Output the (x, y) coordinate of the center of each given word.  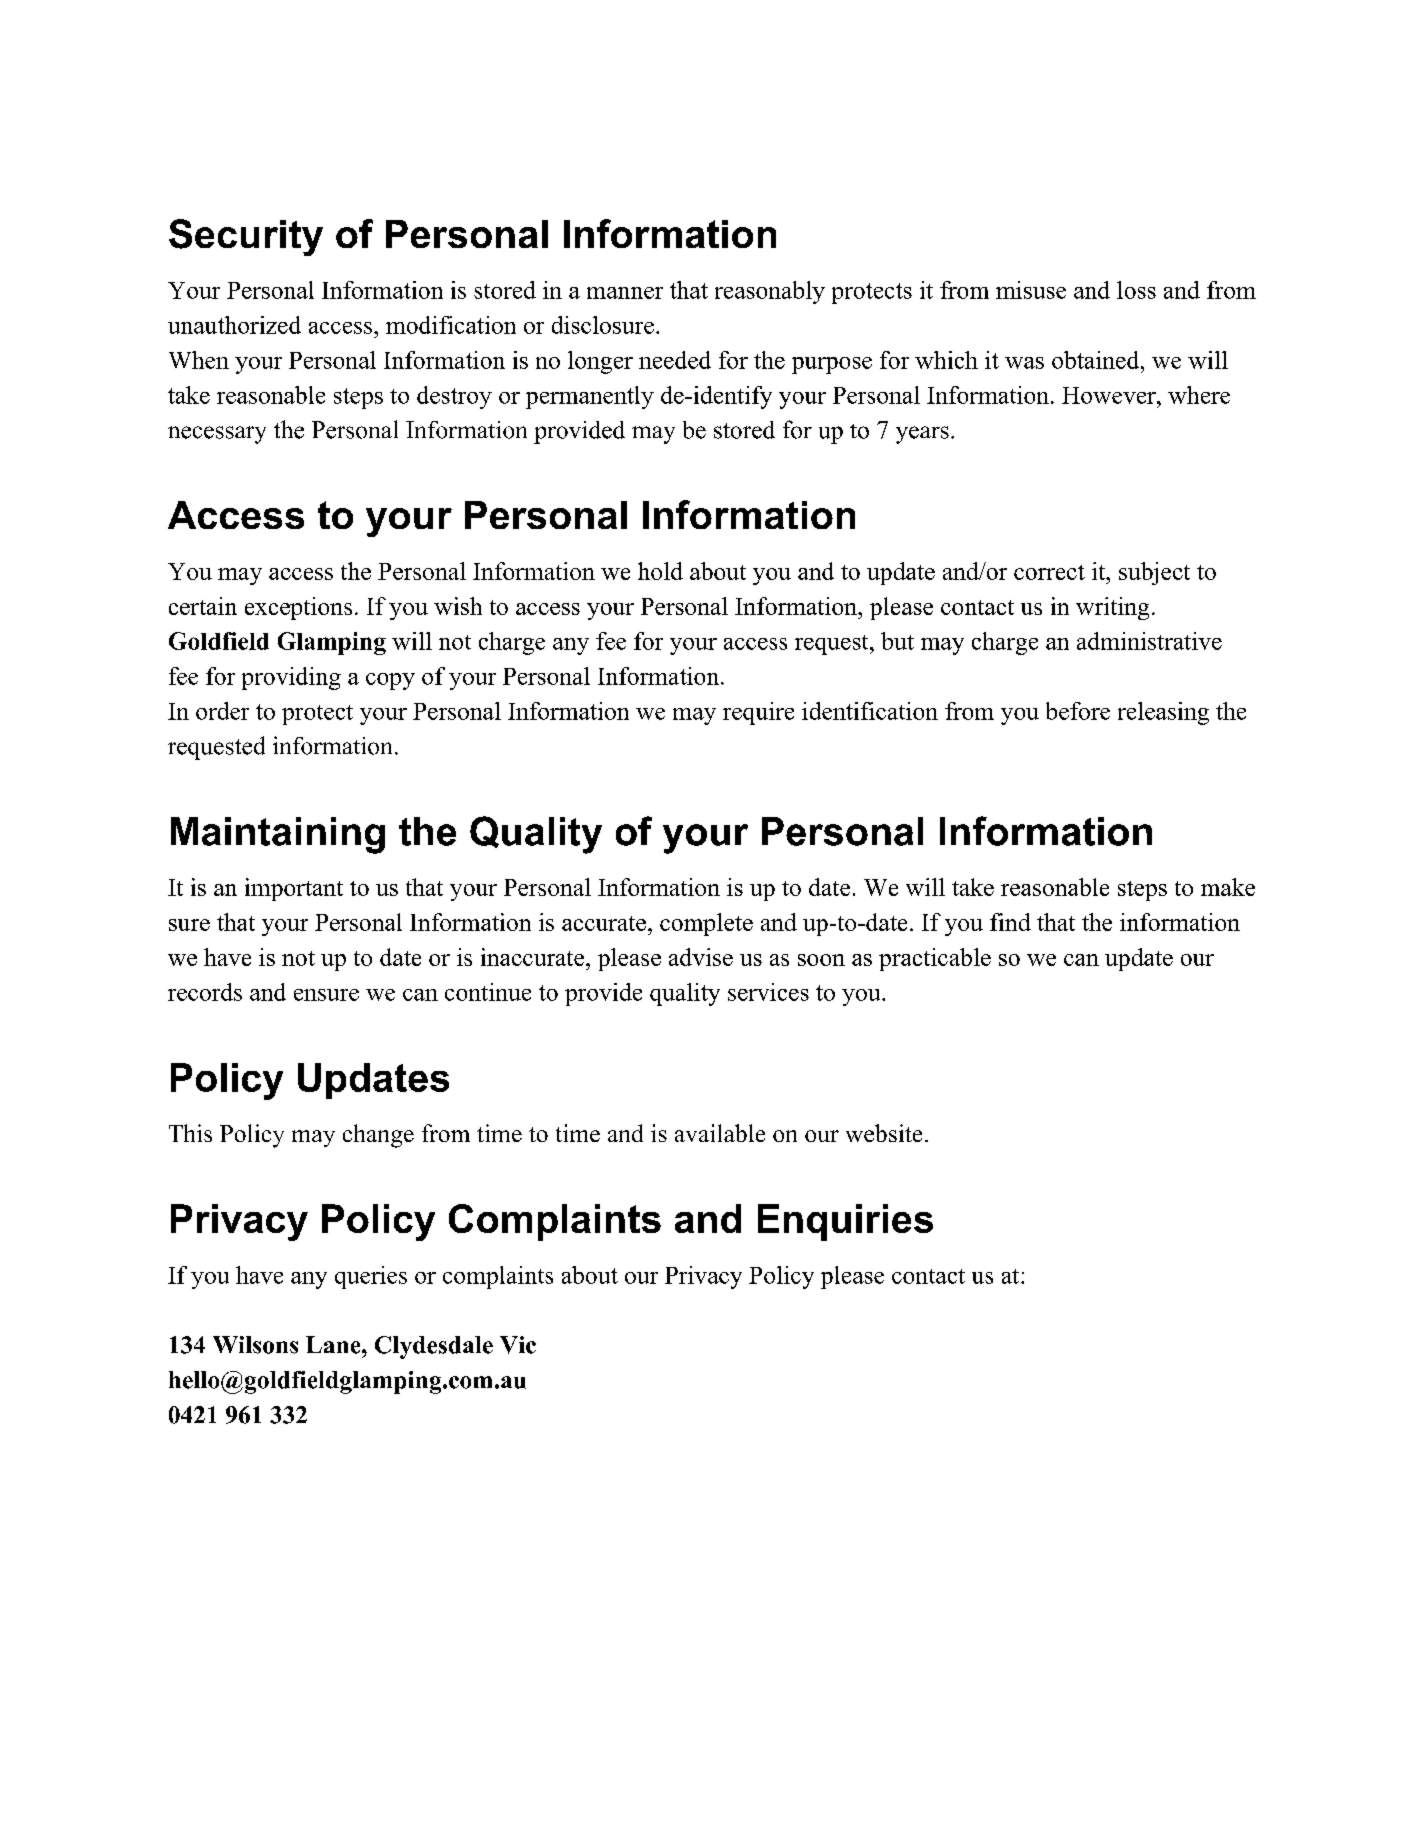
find (1010, 922)
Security (246, 237)
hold (660, 571)
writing (1112, 608)
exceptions (298, 608)
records (205, 992)
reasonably (770, 292)
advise (701, 957)
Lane (334, 1345)
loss (1136, 290)
